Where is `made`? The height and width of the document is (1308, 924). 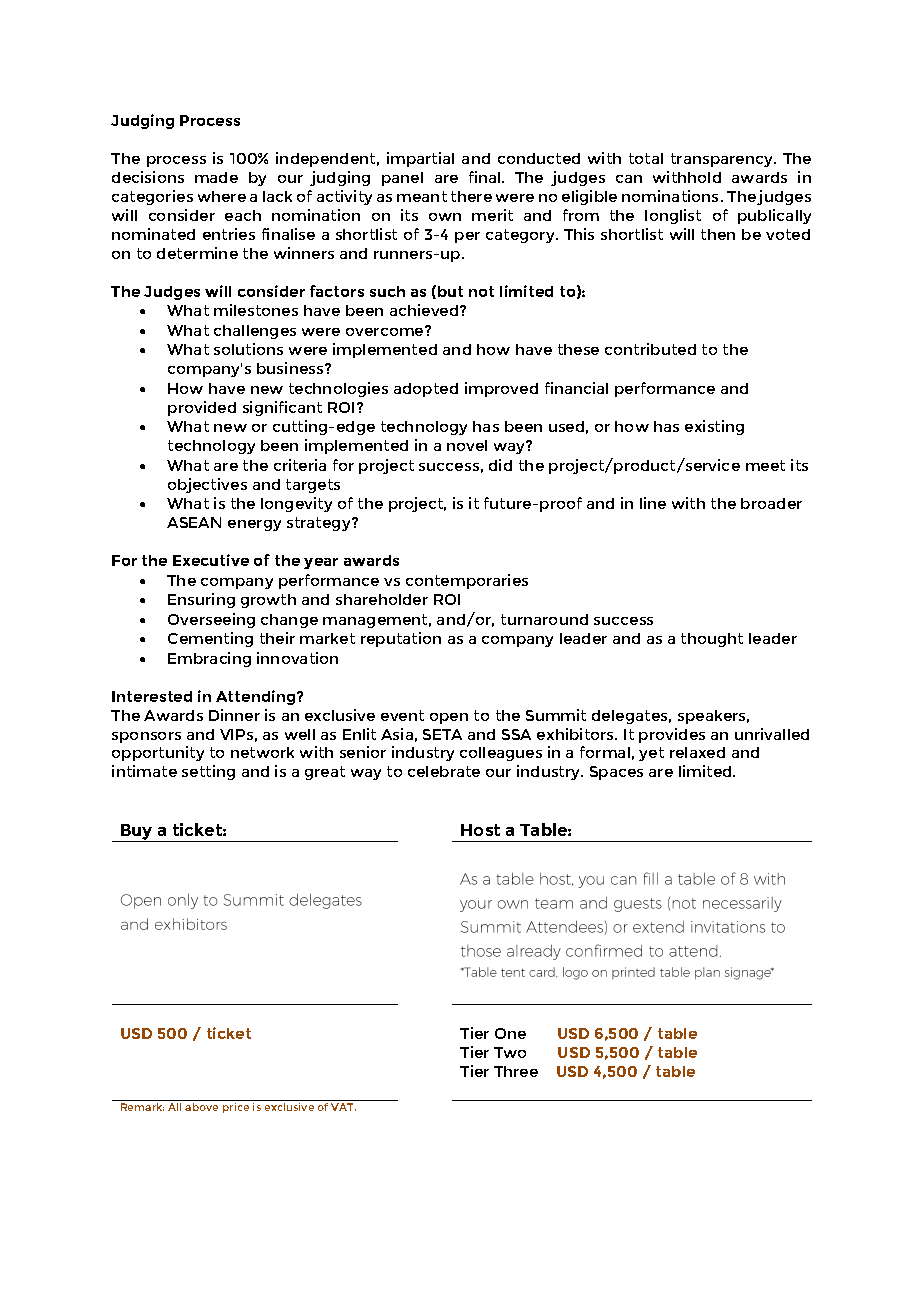 made is located at coordinates (216, 177).
